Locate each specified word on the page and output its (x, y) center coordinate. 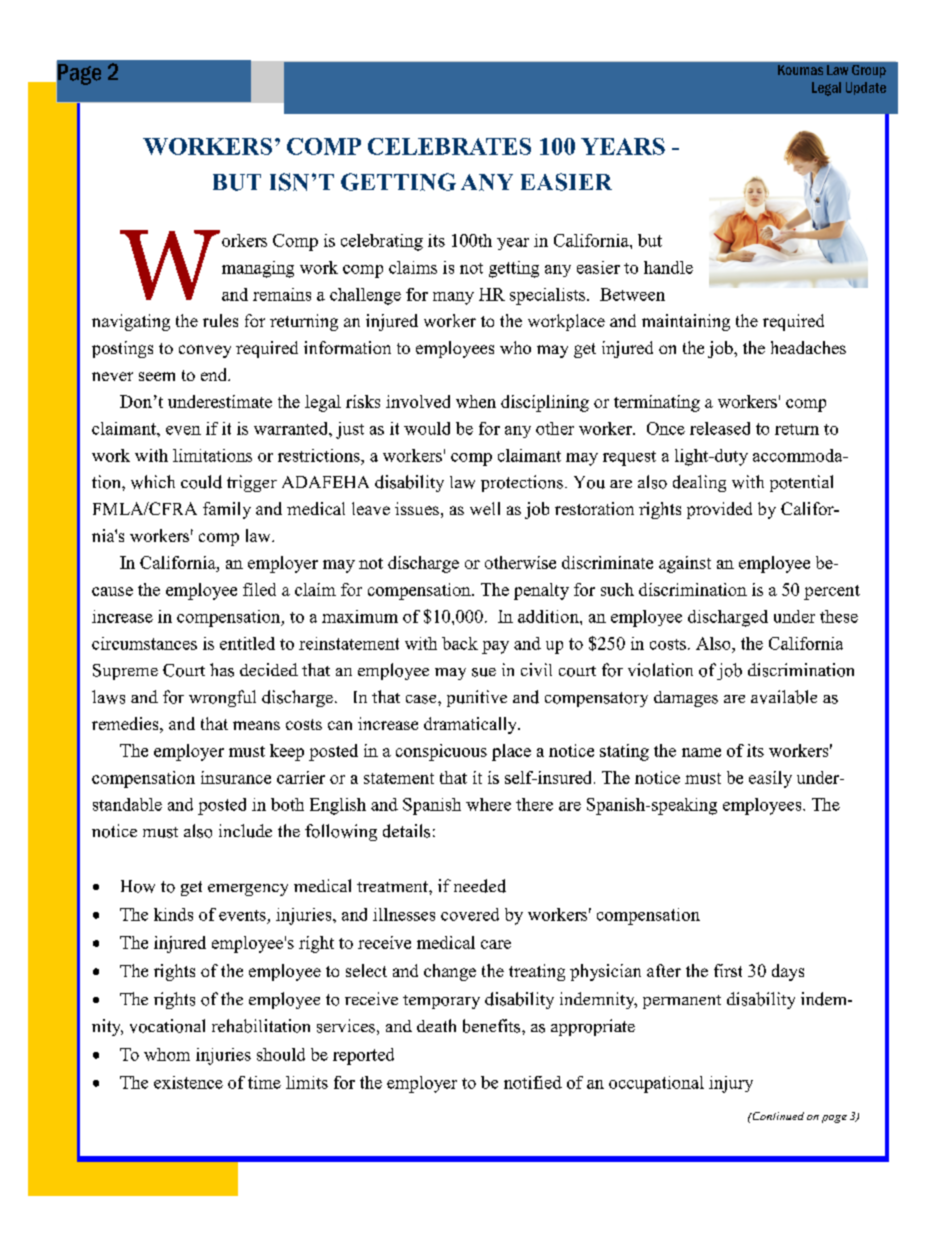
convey (205, 351)
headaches (808, 347)
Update (866, 88)
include (245, 831)
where (488, 804)
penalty (541, 591)
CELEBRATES (449, 146)
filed (259, 589)
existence (188, 1082)
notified (533, 1082)
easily (770, 779)
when (476, 401)
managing (258, 269)
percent (832, 592)
